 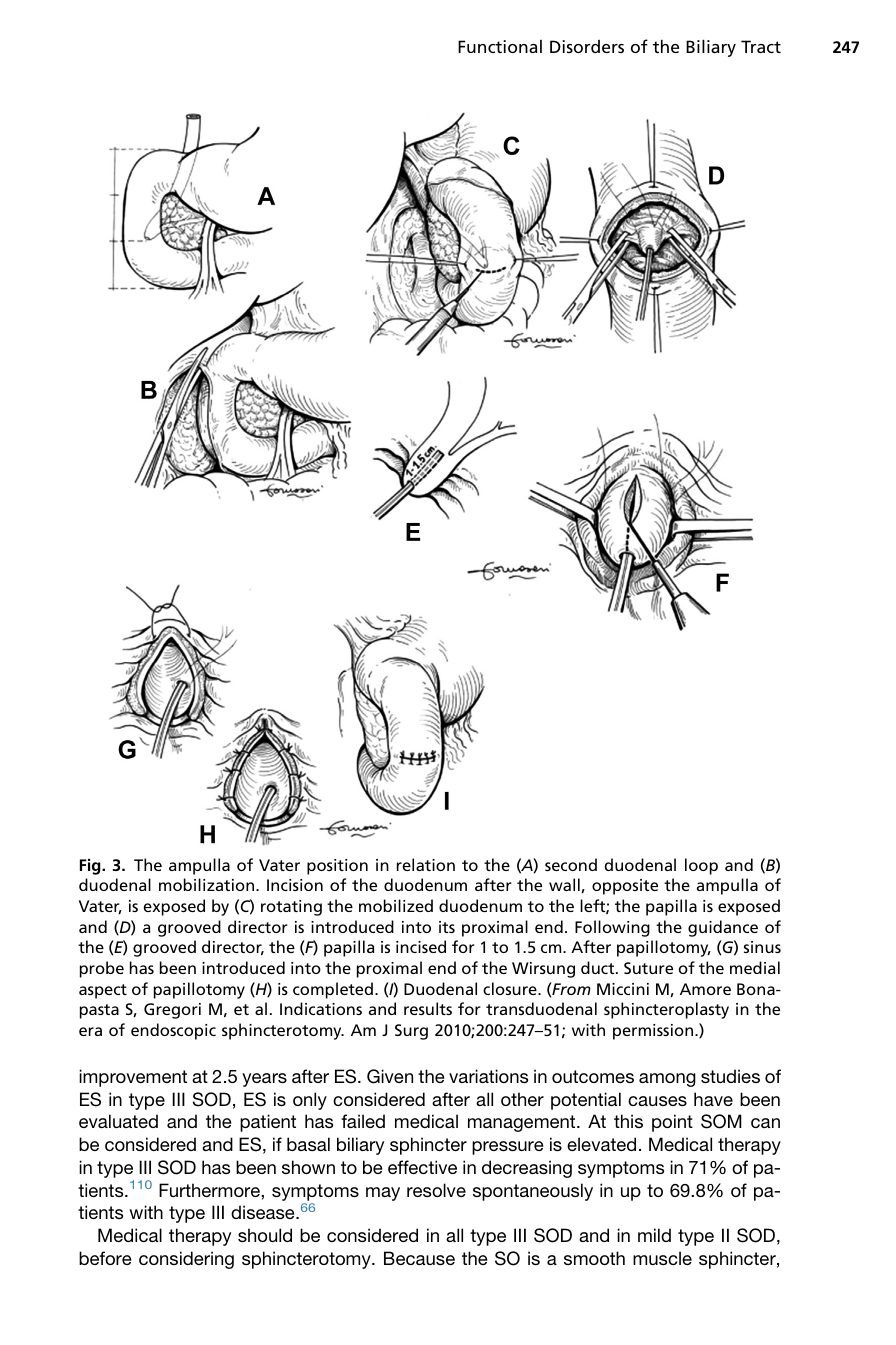 I want to click on relation, so click(x=426, y=864).
